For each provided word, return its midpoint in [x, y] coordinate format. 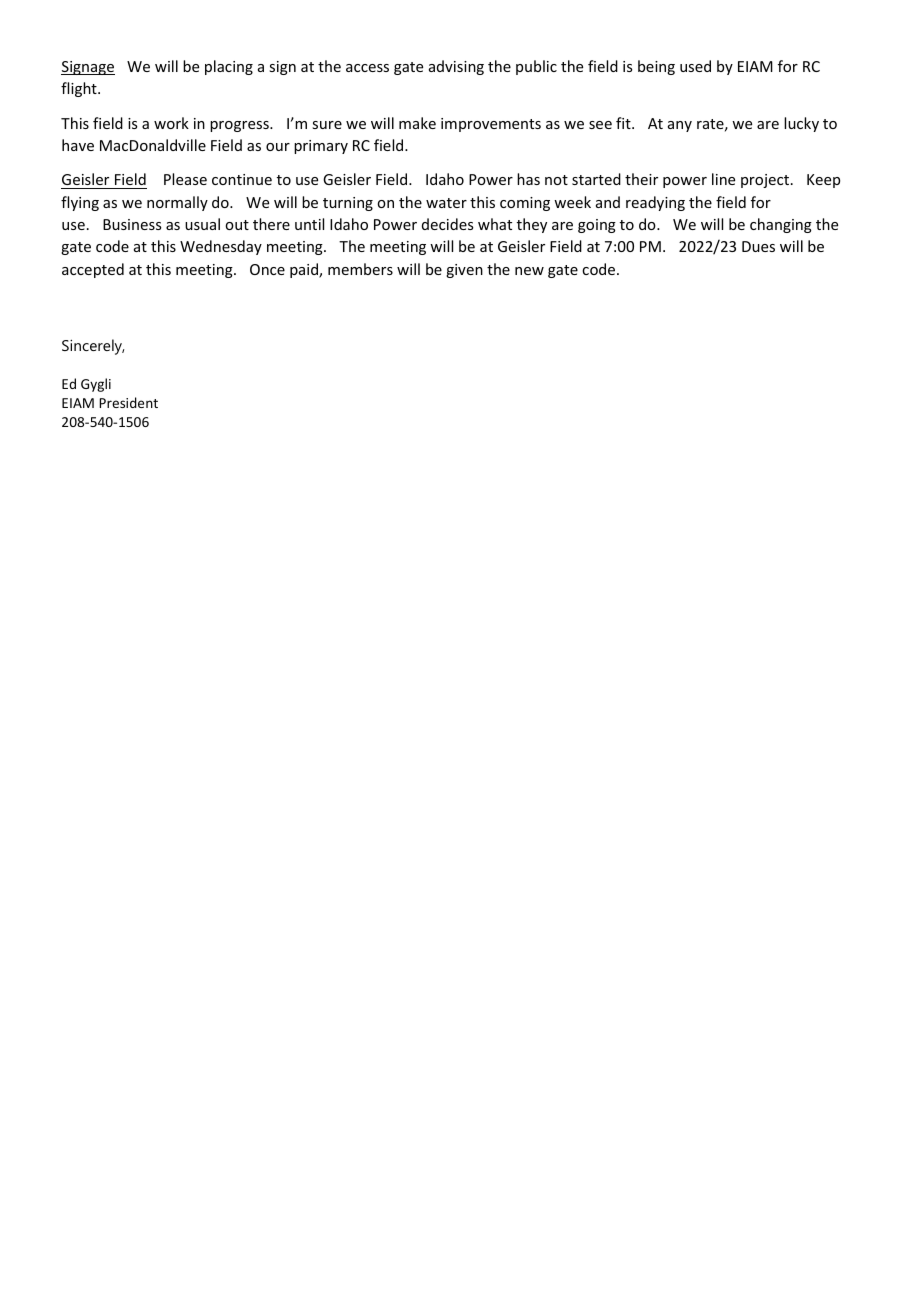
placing [229, 67]
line [723, 179]
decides [447, 224]
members [360, 269]
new [529, 271]
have [78, 145]
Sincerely [93, 347]
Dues [758, 246]
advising [456, 67]
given [464, 271]
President [128, 402]
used [695, 66]
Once [267, 269]
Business [132, 224]
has [528, 179]
